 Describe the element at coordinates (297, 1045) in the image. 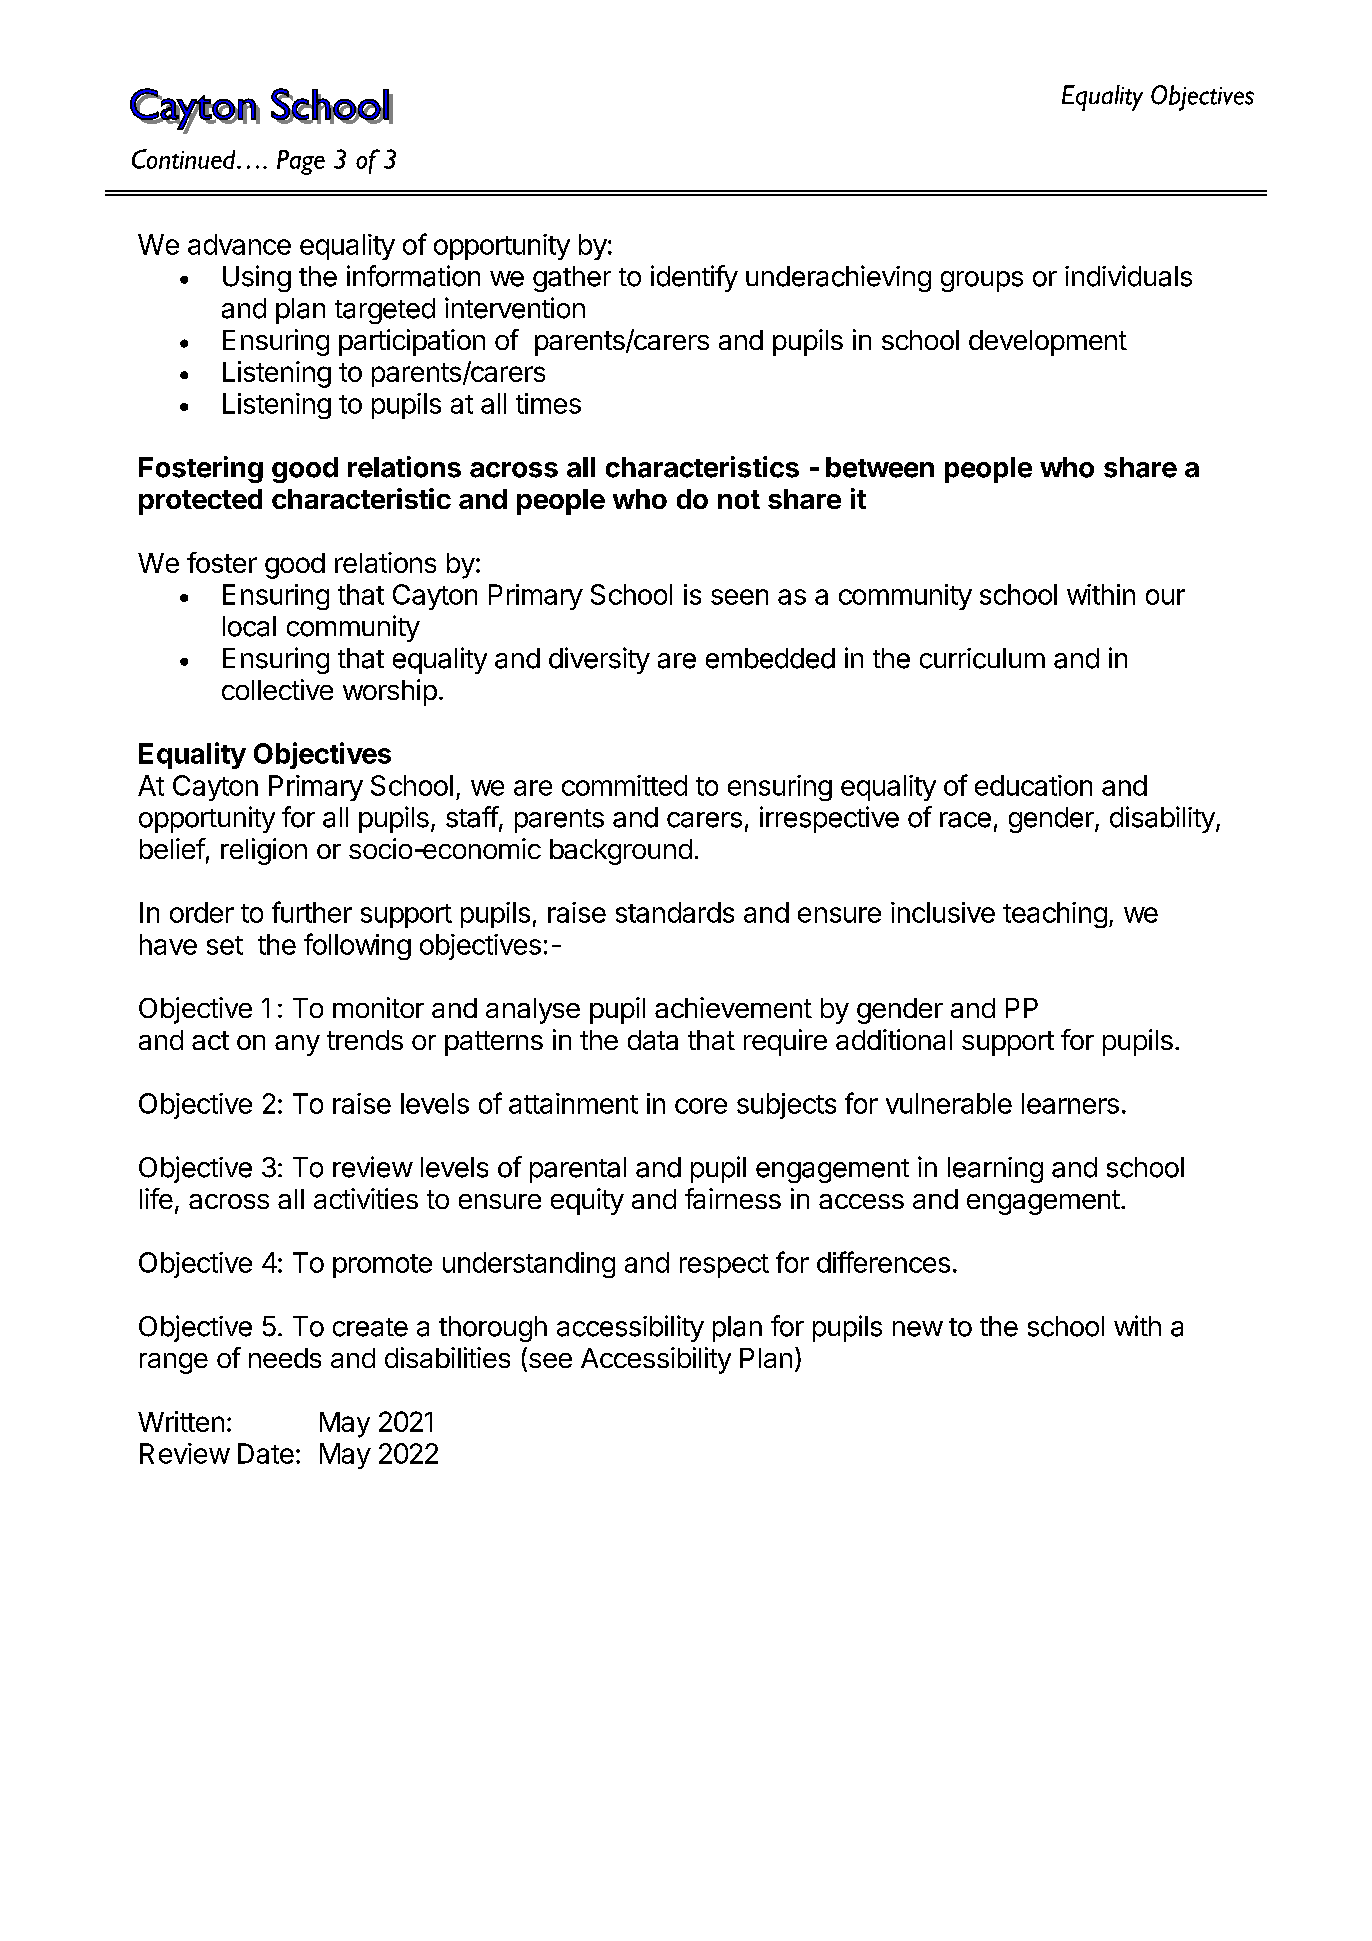

I see `any` at that location.
